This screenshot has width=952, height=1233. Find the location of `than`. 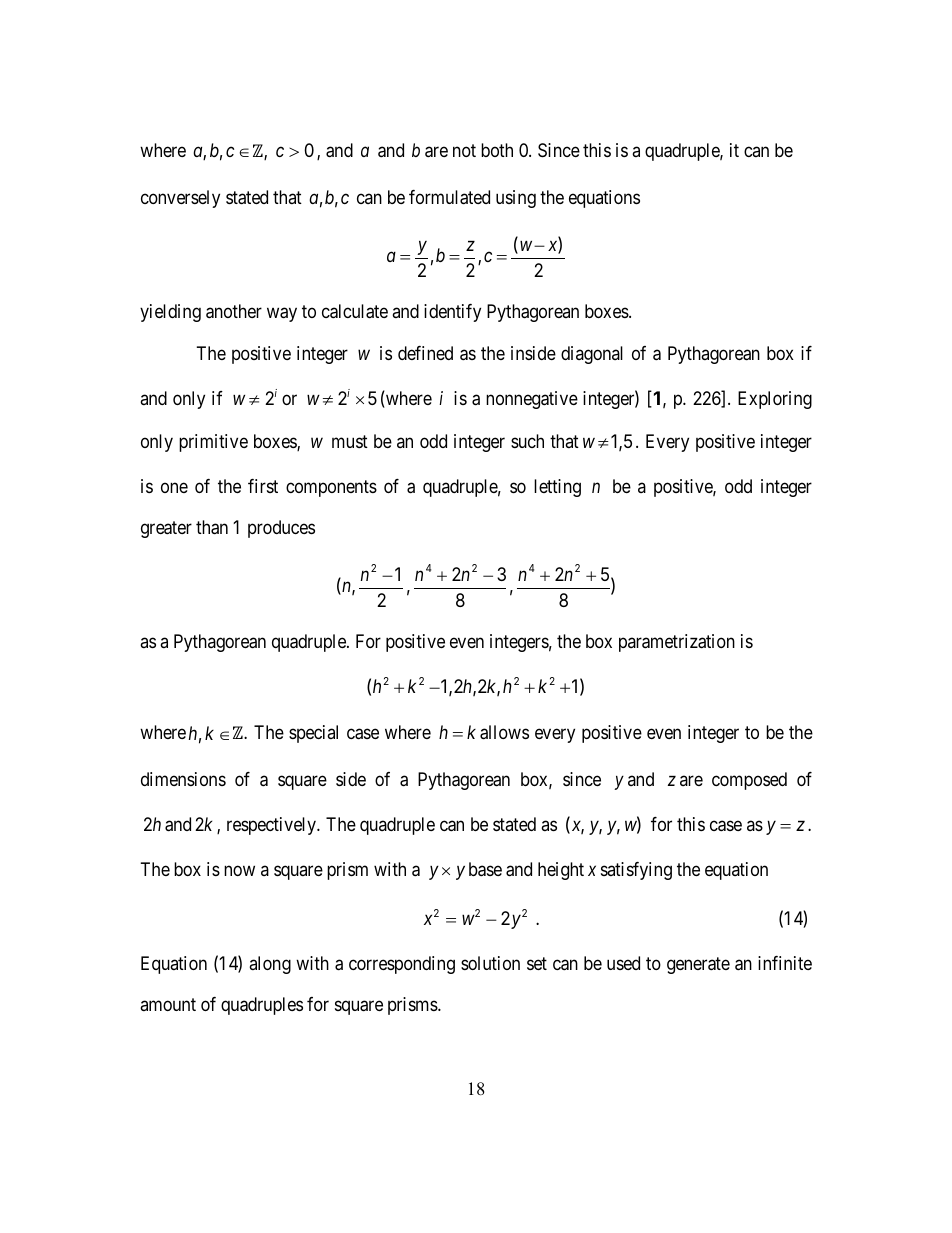

than is located at coordinates (212, 527).
